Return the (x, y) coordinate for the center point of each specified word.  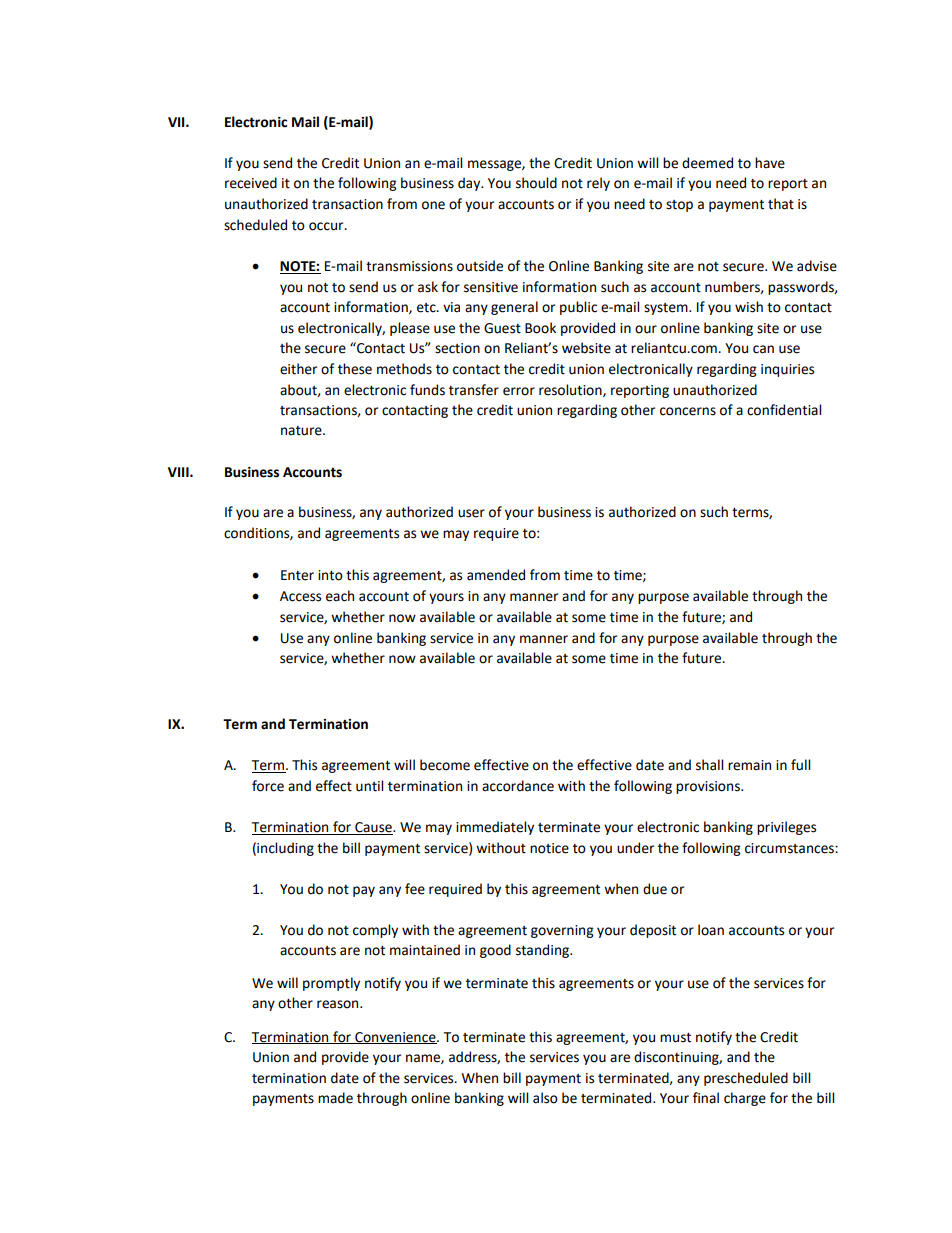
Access (300, 596)
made (335, 1098)
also (545, 1098)
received (251, 183)
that (781, 204)
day (470, 184)
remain (749, 765)
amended (496, 575)
